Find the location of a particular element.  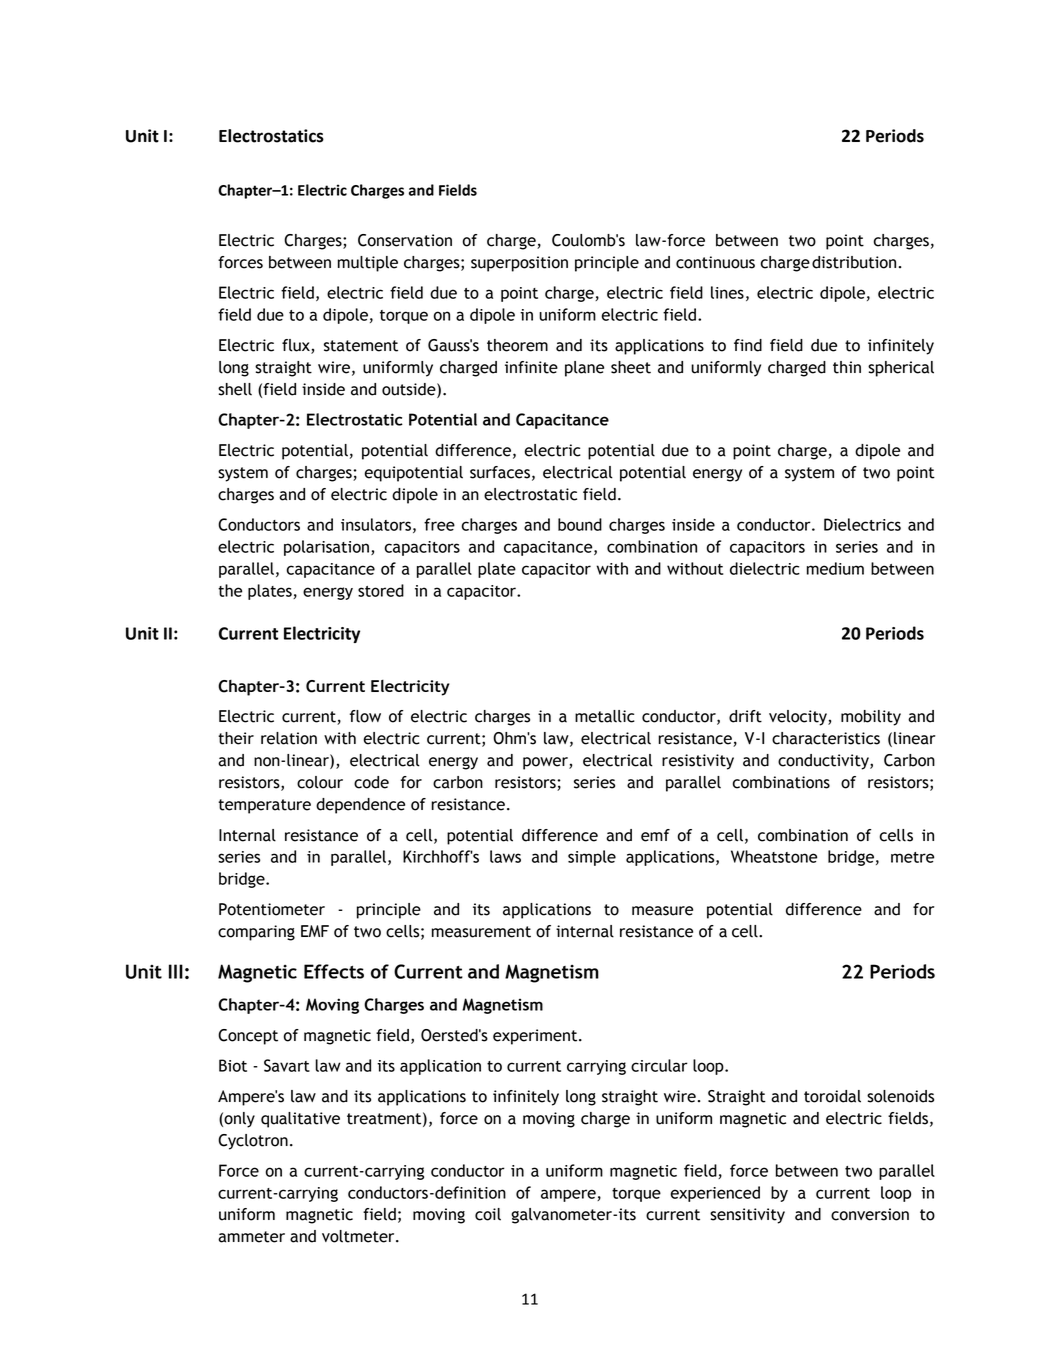

superposition is located at coordinates (519, 264).
